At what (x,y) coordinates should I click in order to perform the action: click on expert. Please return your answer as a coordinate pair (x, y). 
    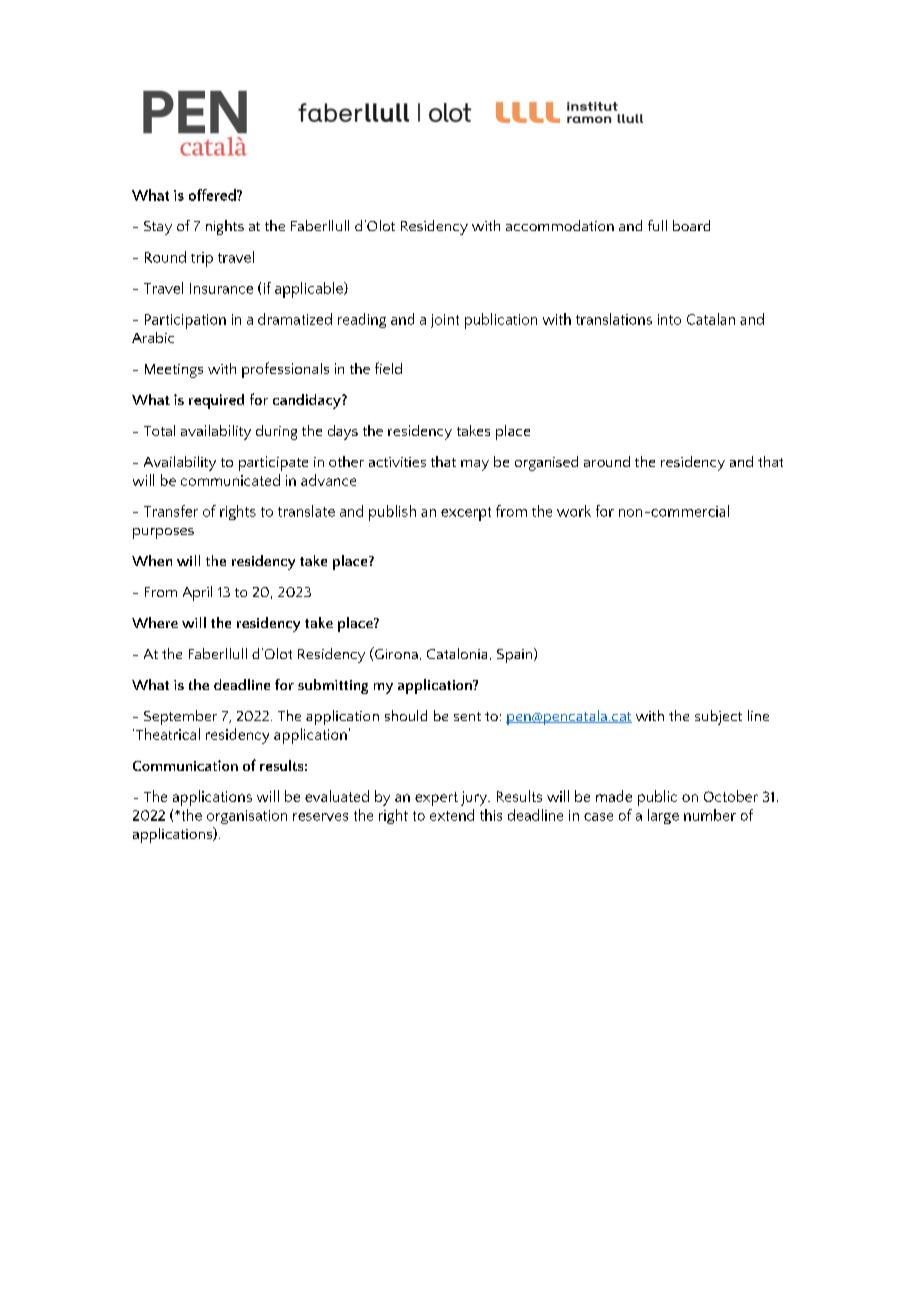
    Looking at the image, I should click on (436, 799).
